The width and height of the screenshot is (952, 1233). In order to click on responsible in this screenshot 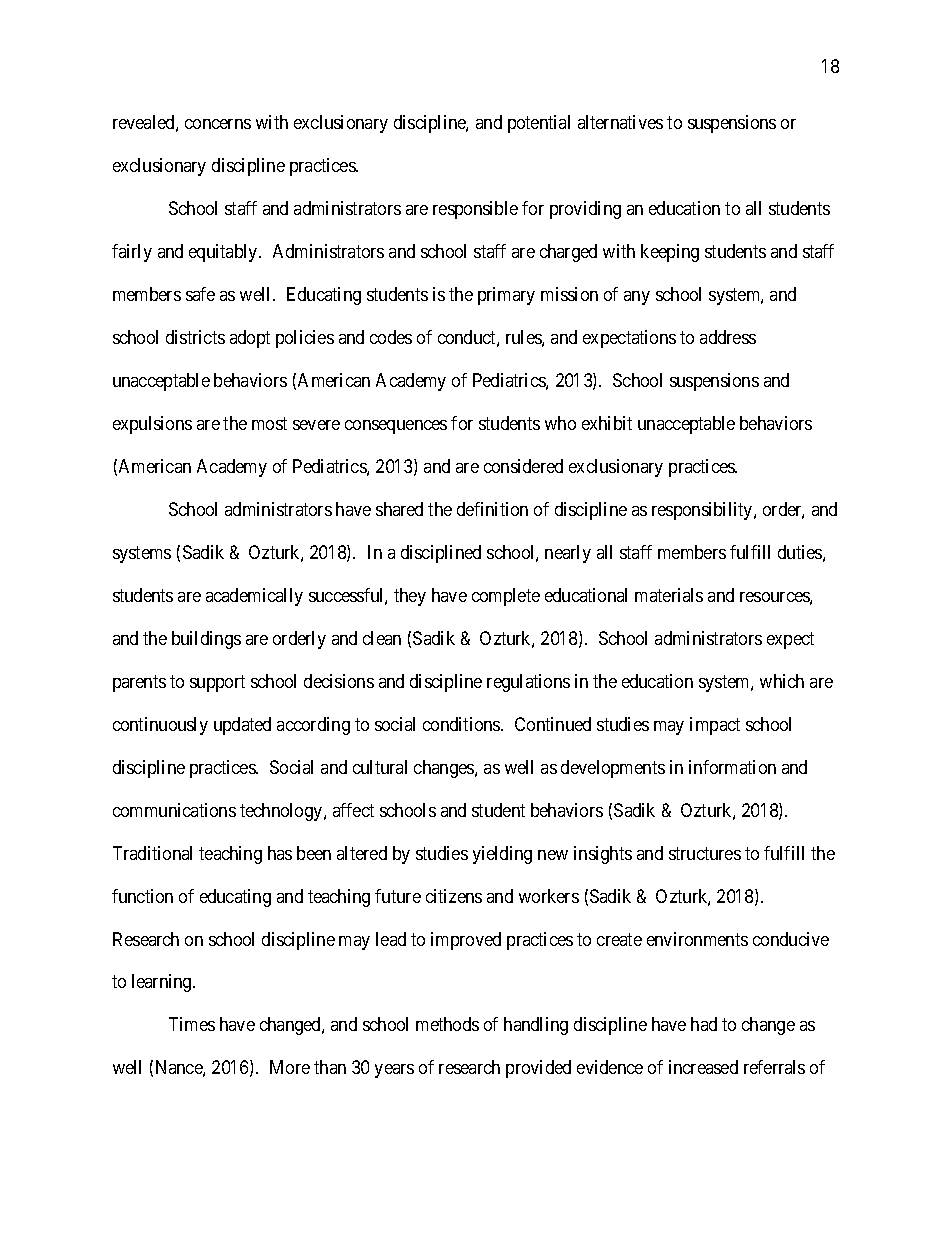, I will do `click(475, 210)`.
